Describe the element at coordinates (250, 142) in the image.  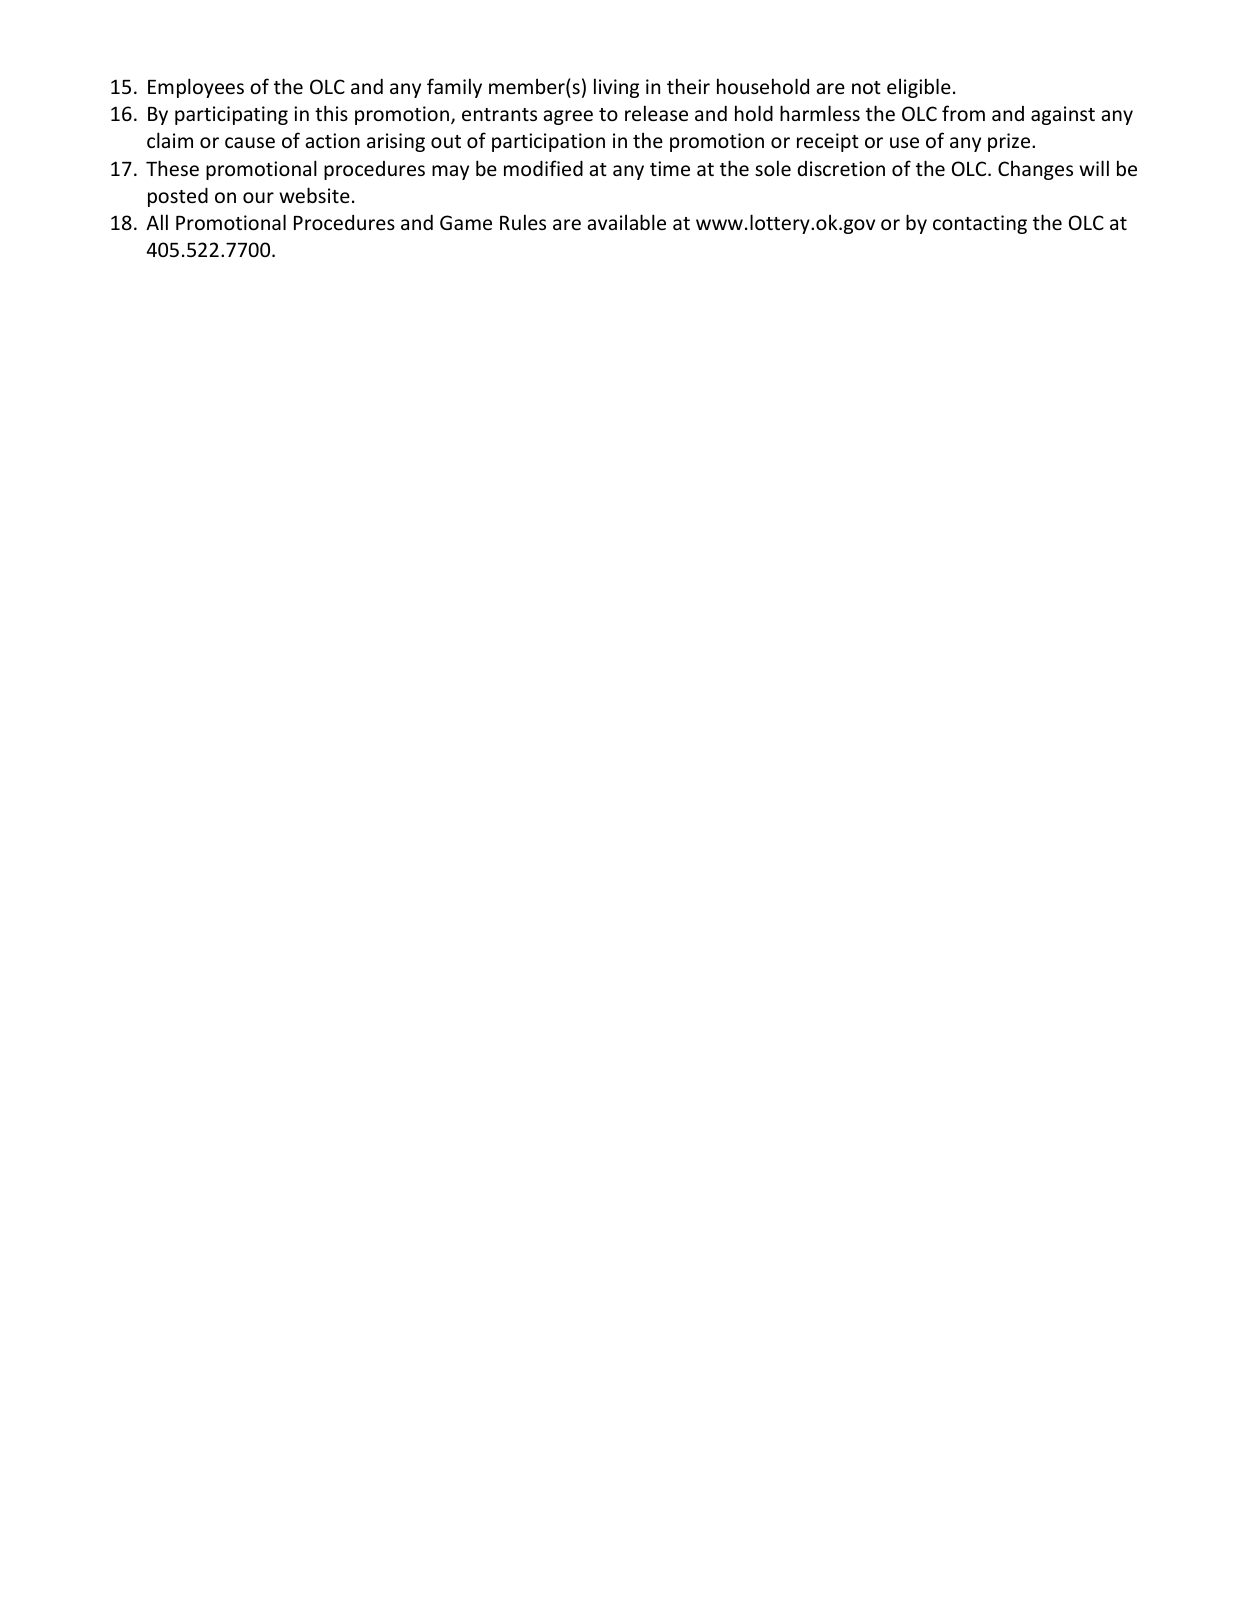
I see `cause` at that location.
